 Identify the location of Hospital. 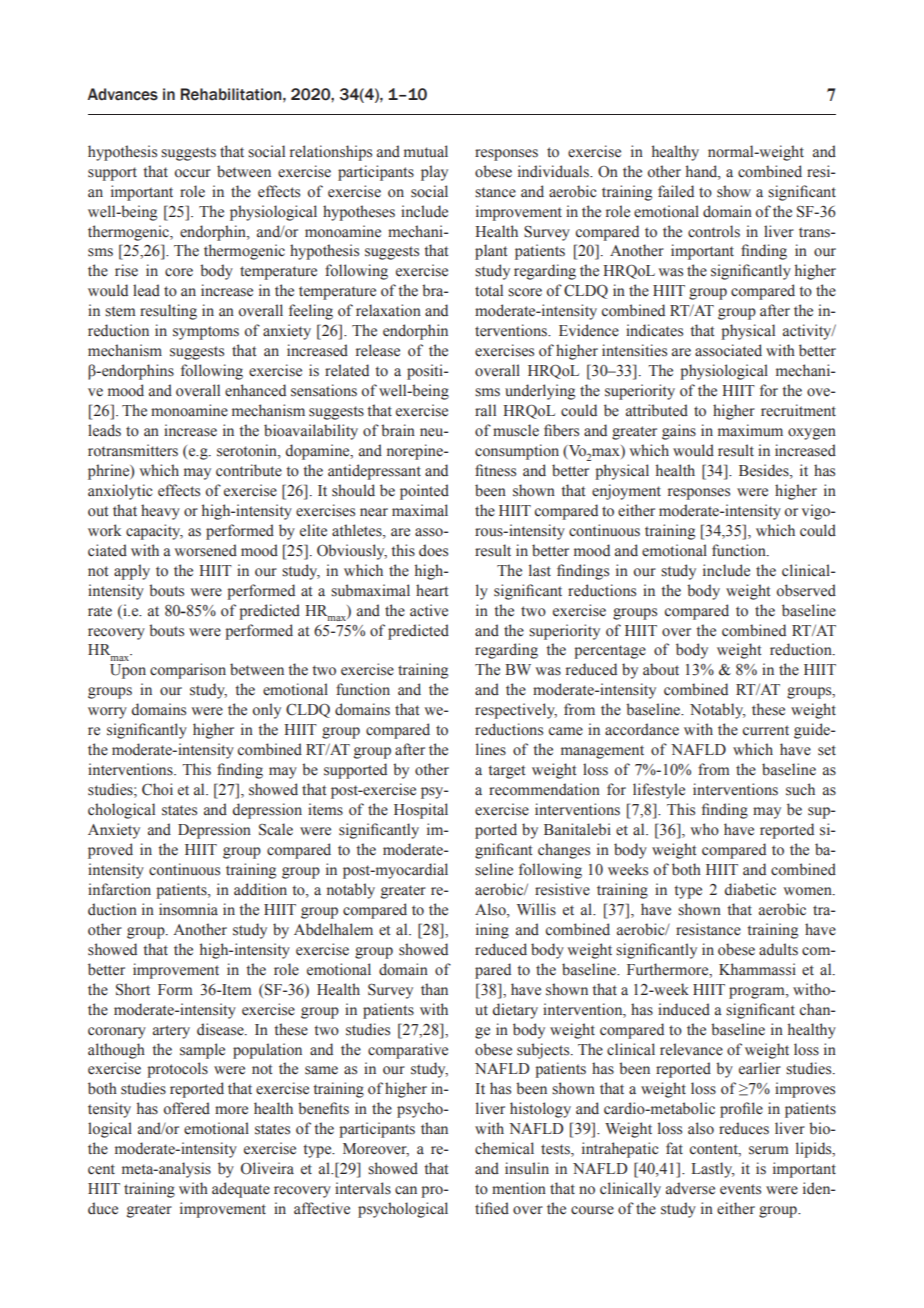
(421, 811).
